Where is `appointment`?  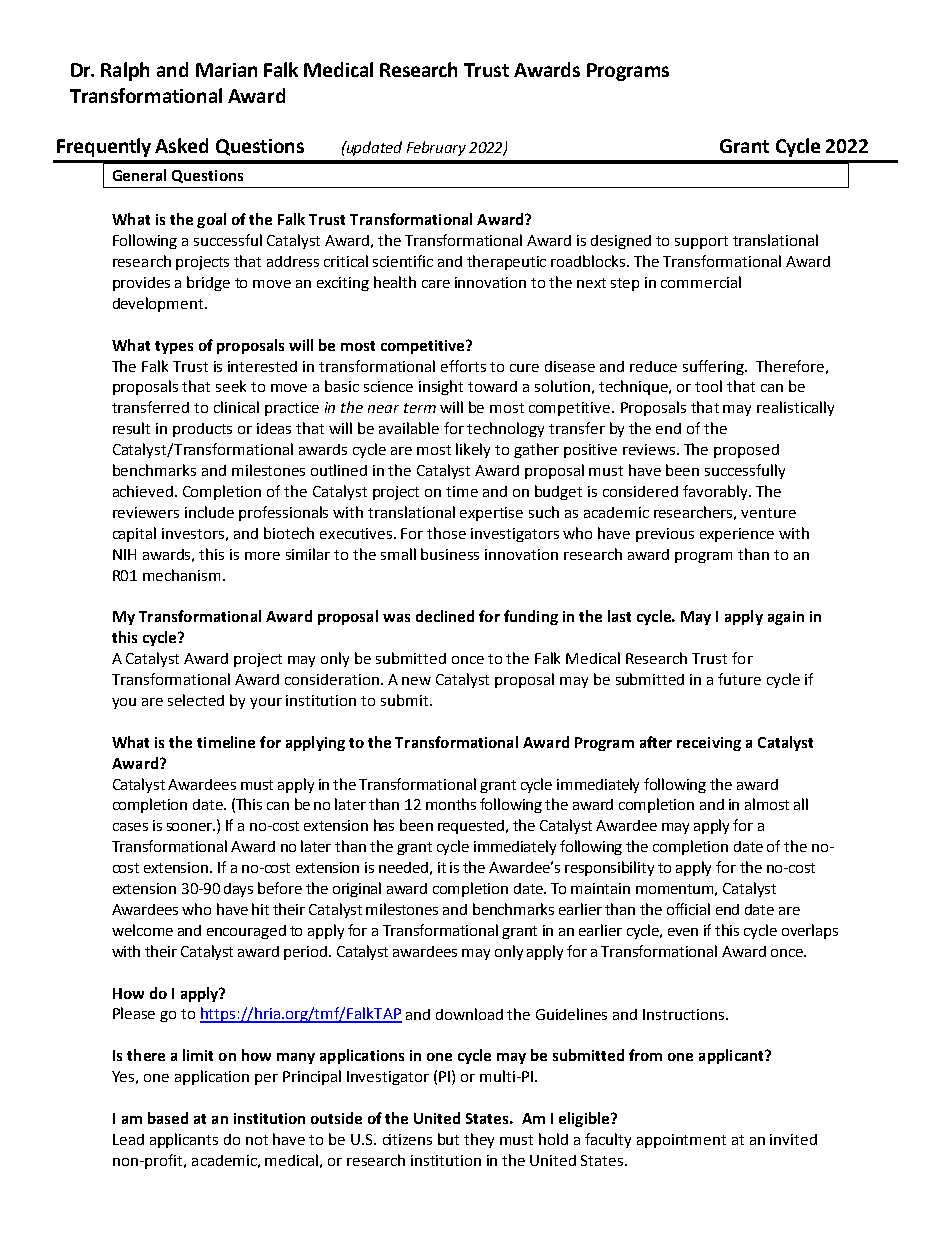
appointment is located at coordinates (681, 1141).
